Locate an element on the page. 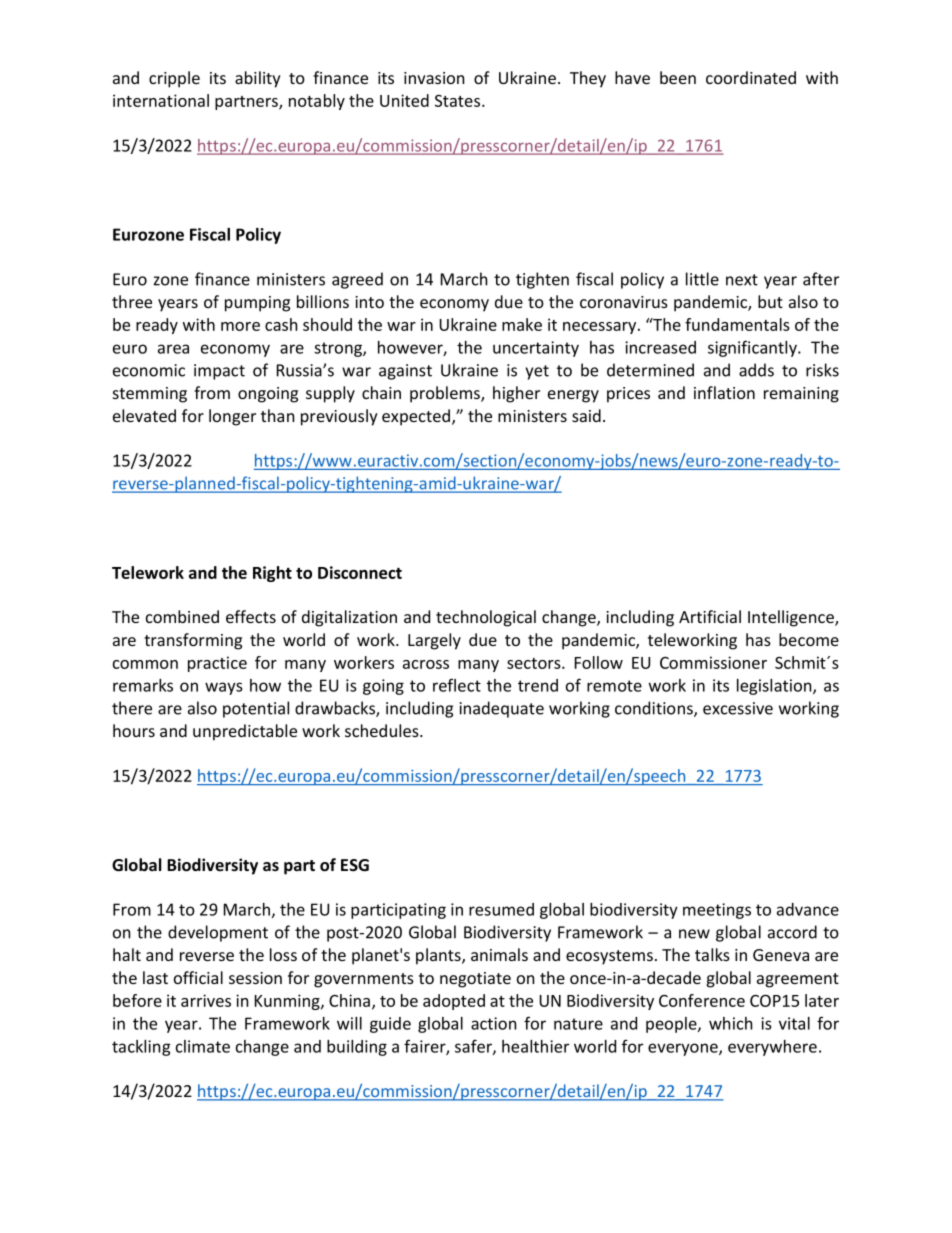  arrives is located at coordinates (206, 1000).
